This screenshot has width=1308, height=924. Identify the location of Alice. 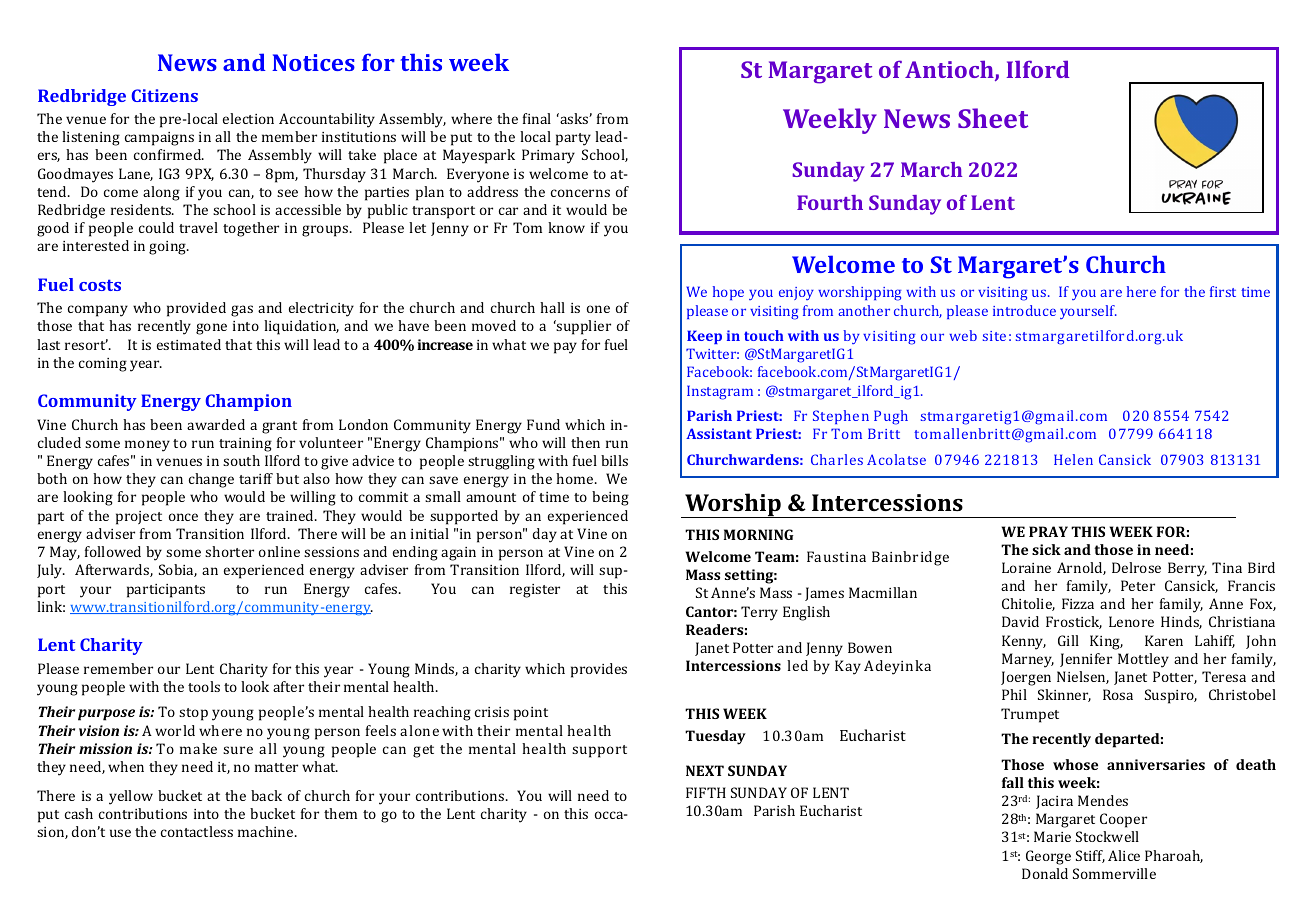
(1124, 855).
